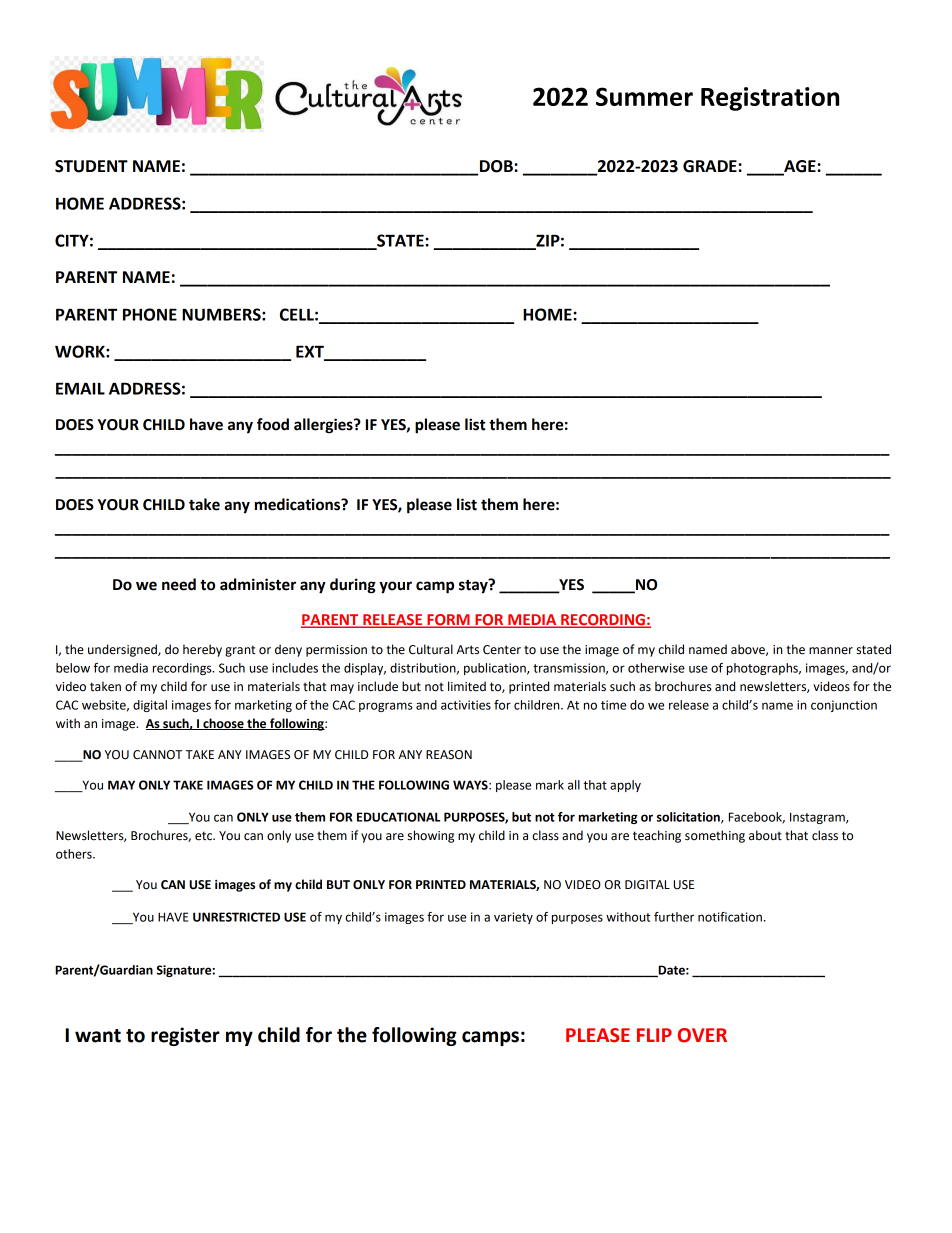 The width and height of the screenshot is (952, 1233). Describe the element at coordinates (466, 705) in the screenshot. I see `activities` at that location.
